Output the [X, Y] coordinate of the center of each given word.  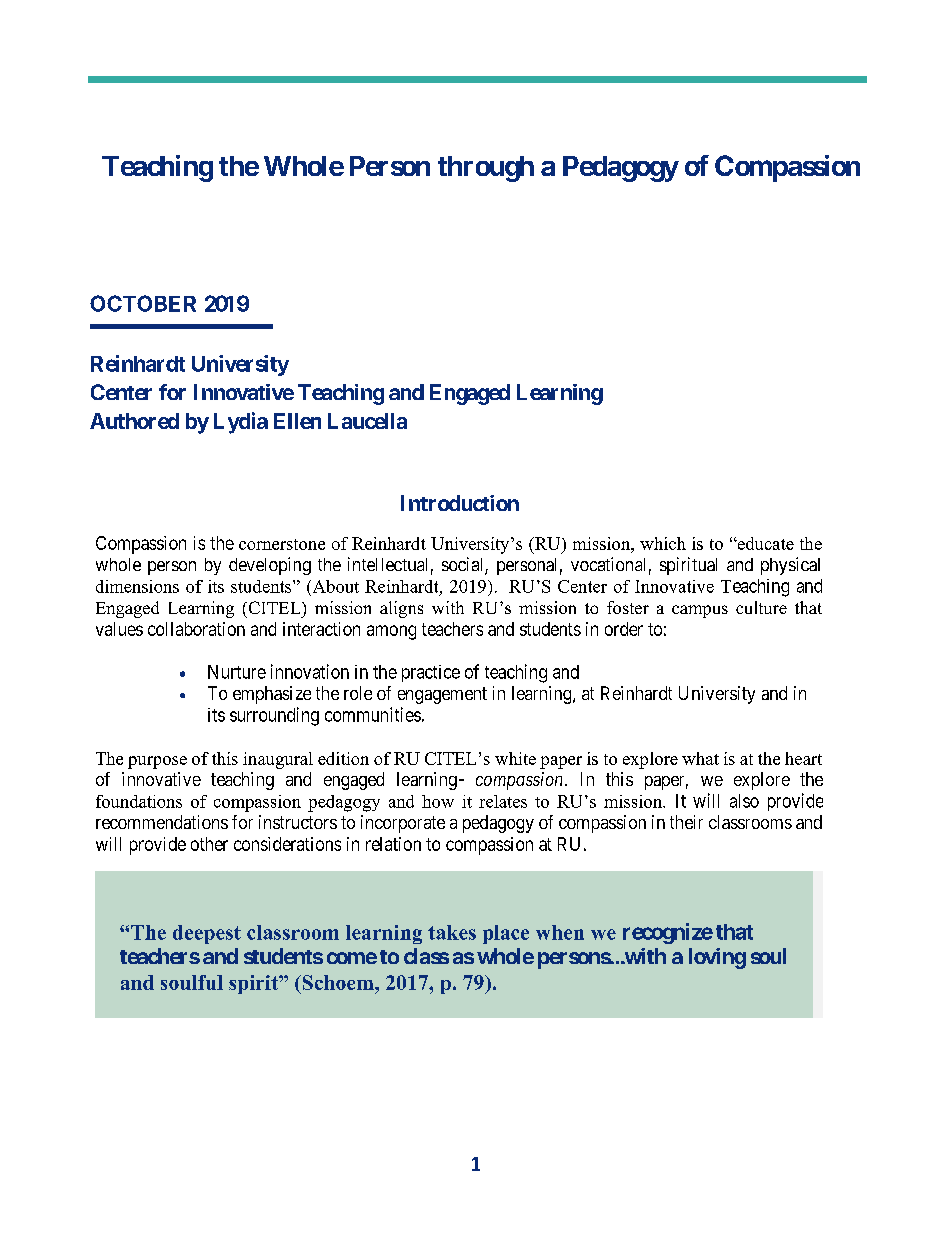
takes [452, 932]
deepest [207, 934]
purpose [157, 762]
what [700, 758]
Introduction [460, 503]
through [486, 169]
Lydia [241, 423]
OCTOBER [143, 303]
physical [790, 566]
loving [717, 958]
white [515, 758]
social [464, 565]
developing [270, 566]
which [663, 543]
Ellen [297, 421]
